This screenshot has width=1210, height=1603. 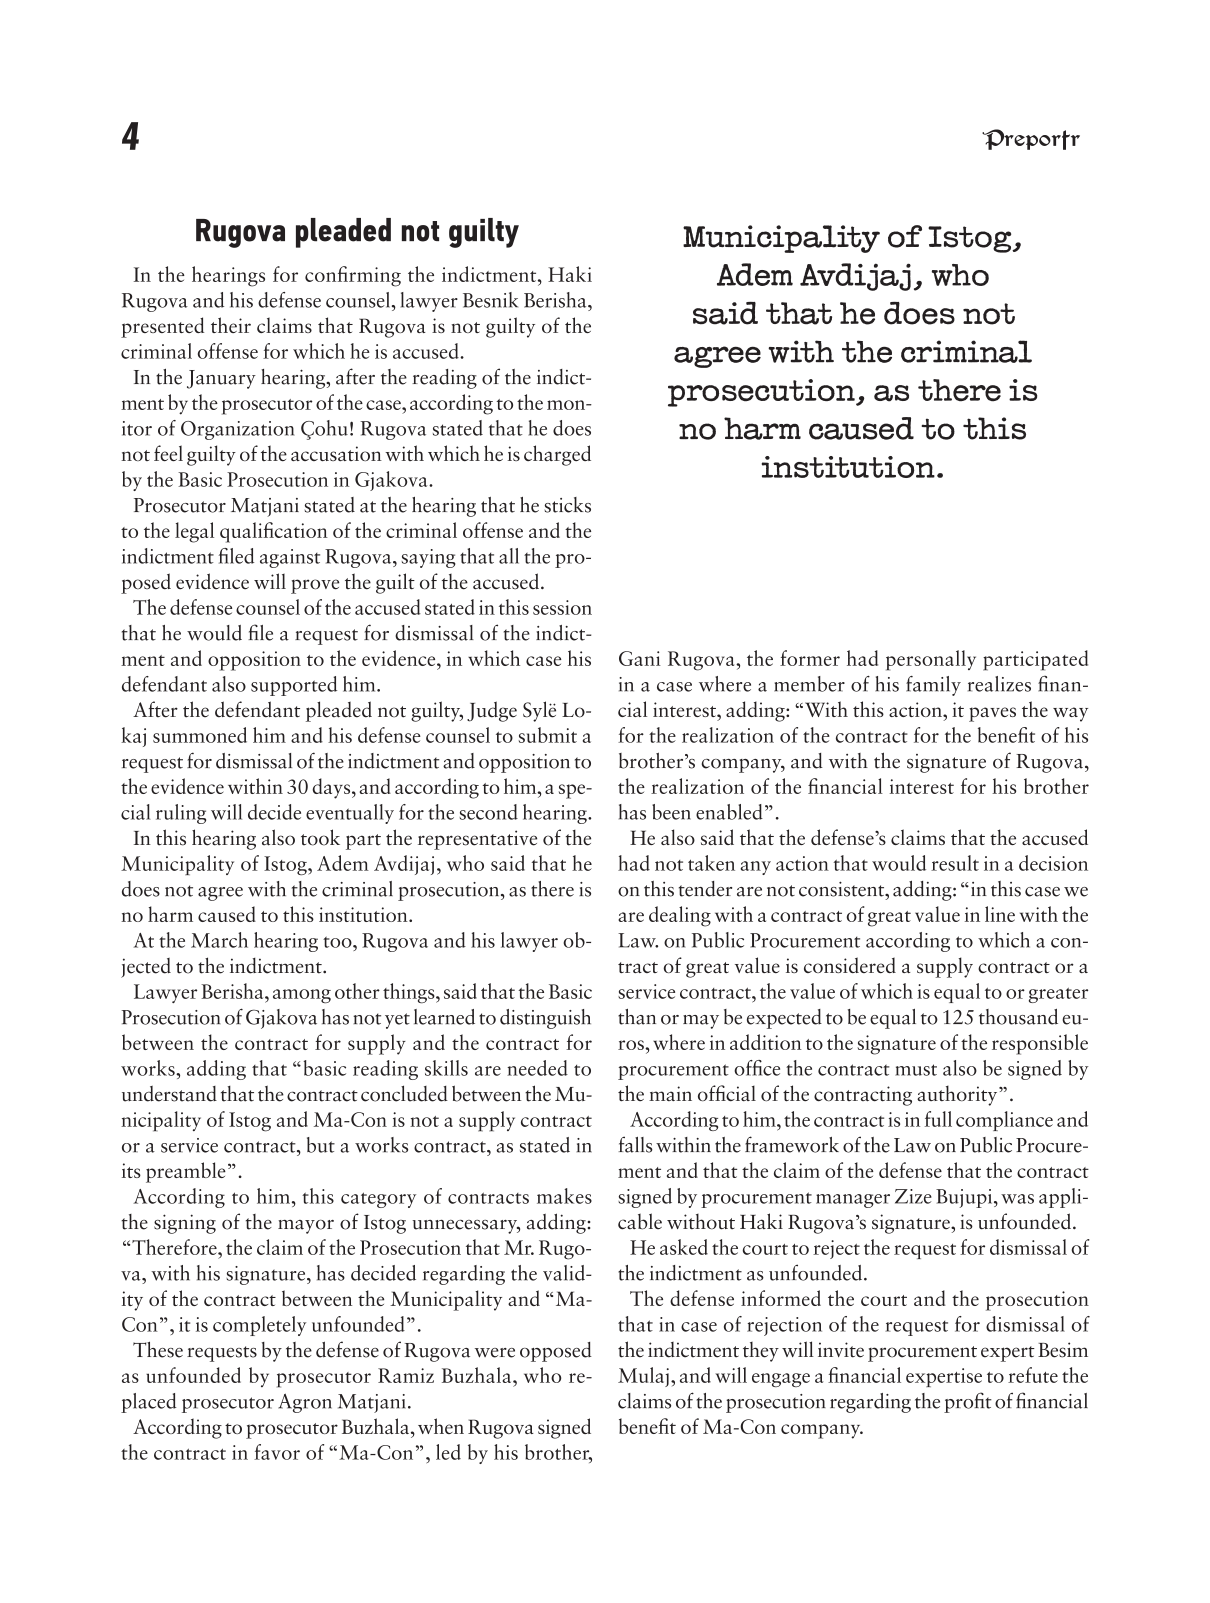 I want to click on sticks, so click(x=567, y=505).
